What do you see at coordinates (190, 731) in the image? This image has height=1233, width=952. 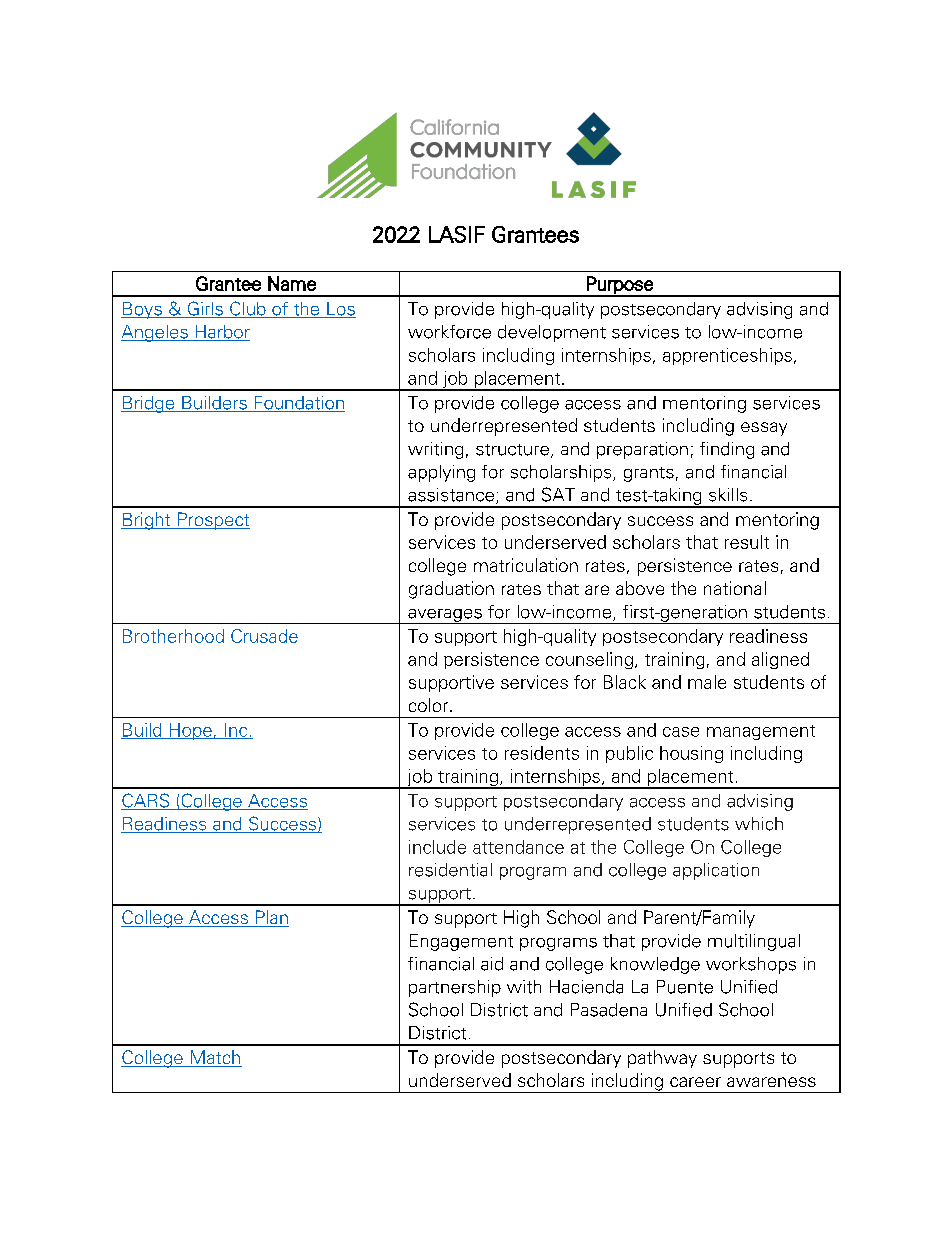 I see `Hope` at bounding box center [190, 731].
